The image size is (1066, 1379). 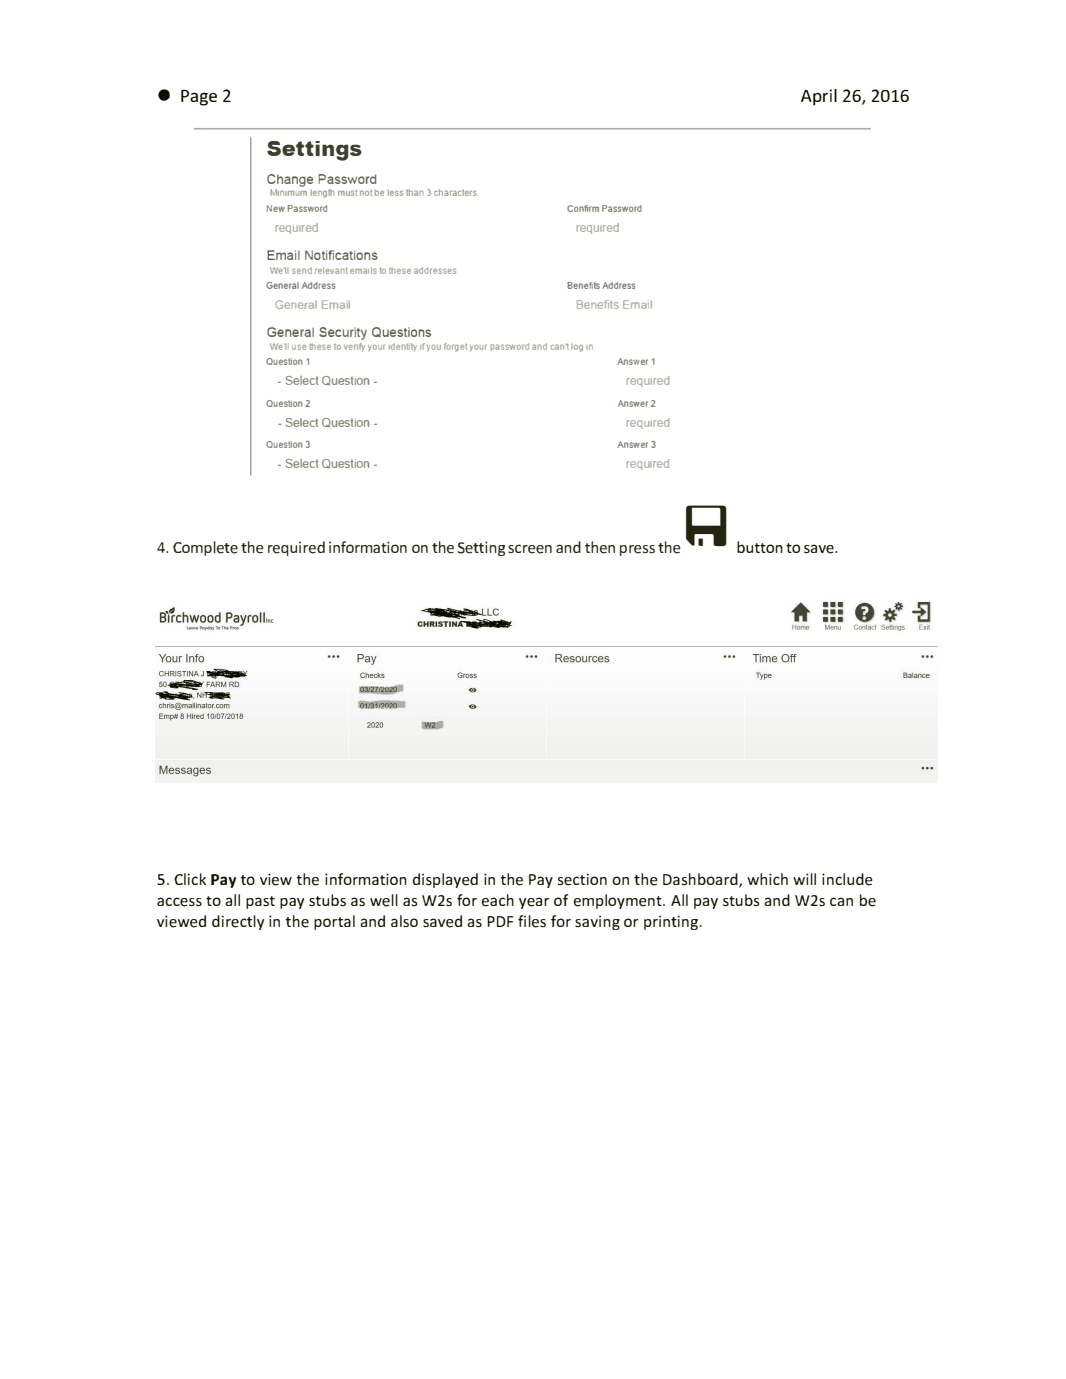 What do you see at coordinates (455, 192) in the screenshot?
I see `characters` at bounding box center [455, 192].
